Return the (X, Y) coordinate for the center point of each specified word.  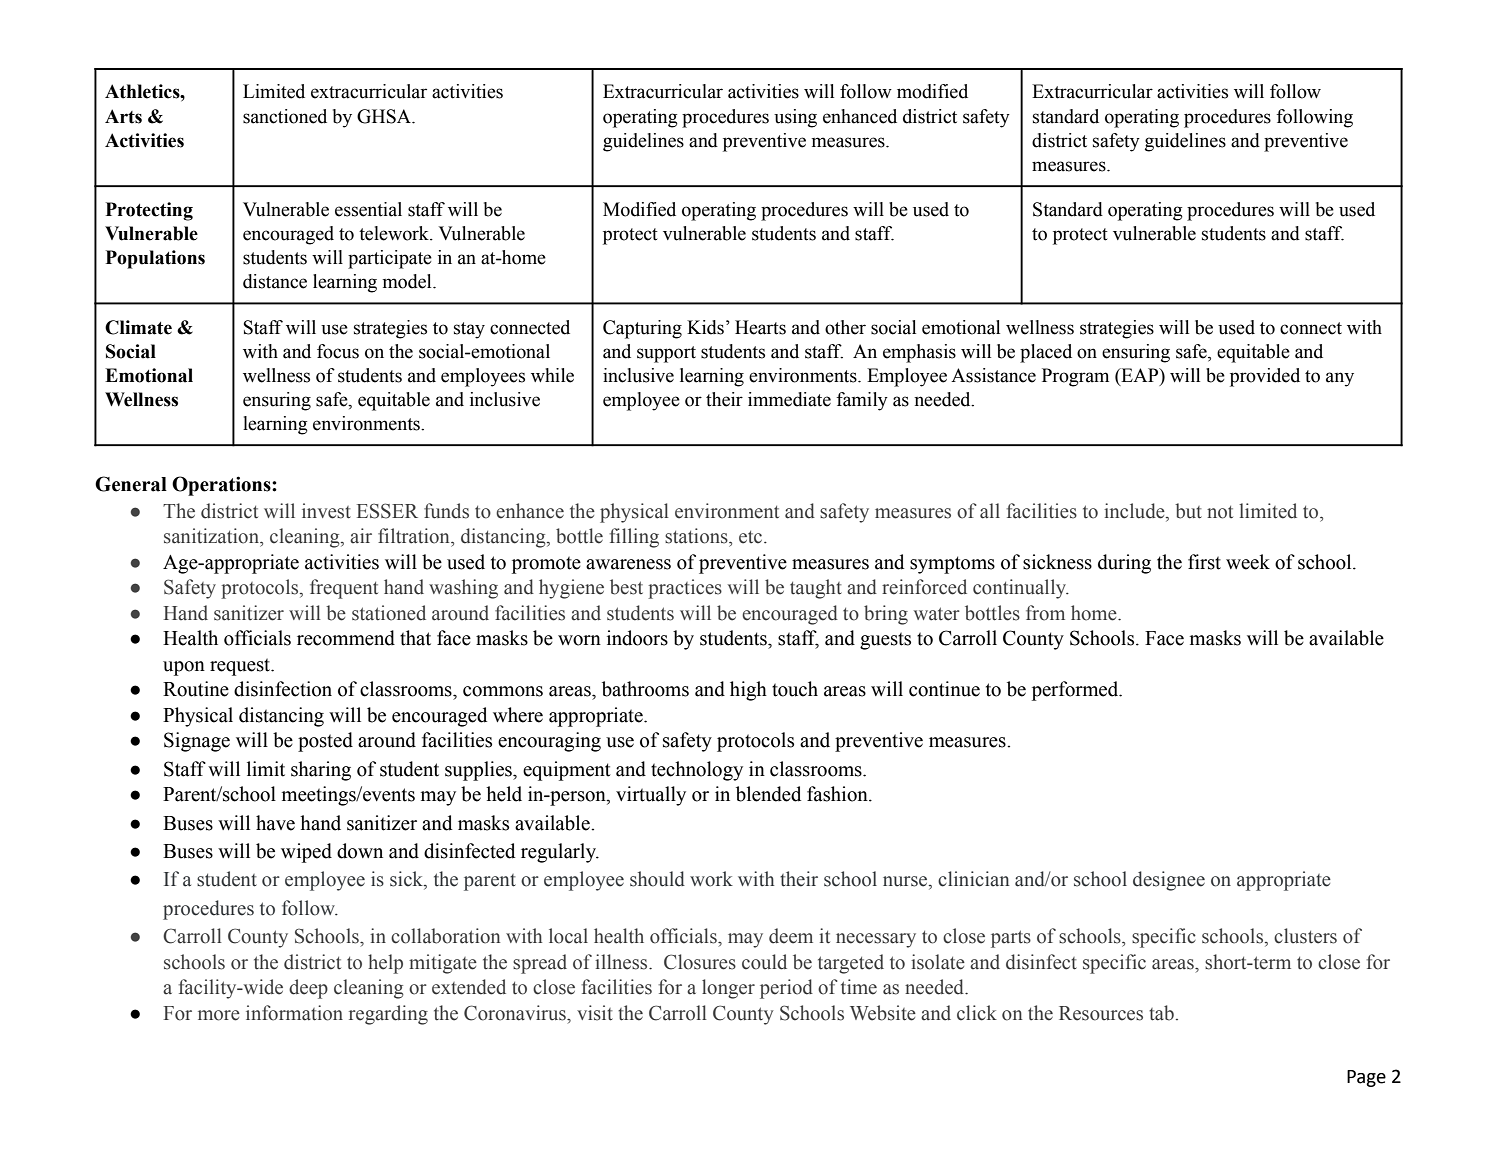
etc (752, 537)
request (241, 667)
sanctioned (285, 116)
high (748, 691)
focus (338, 351)
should (657, 879)
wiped (306, 853)
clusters (1305, 936)
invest (326, 511)
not (1220, 512)
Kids (705, 327)
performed (1076, 691)
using (795, 118)
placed (1046, 353)
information (294, 1013)
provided (1265, 377)
